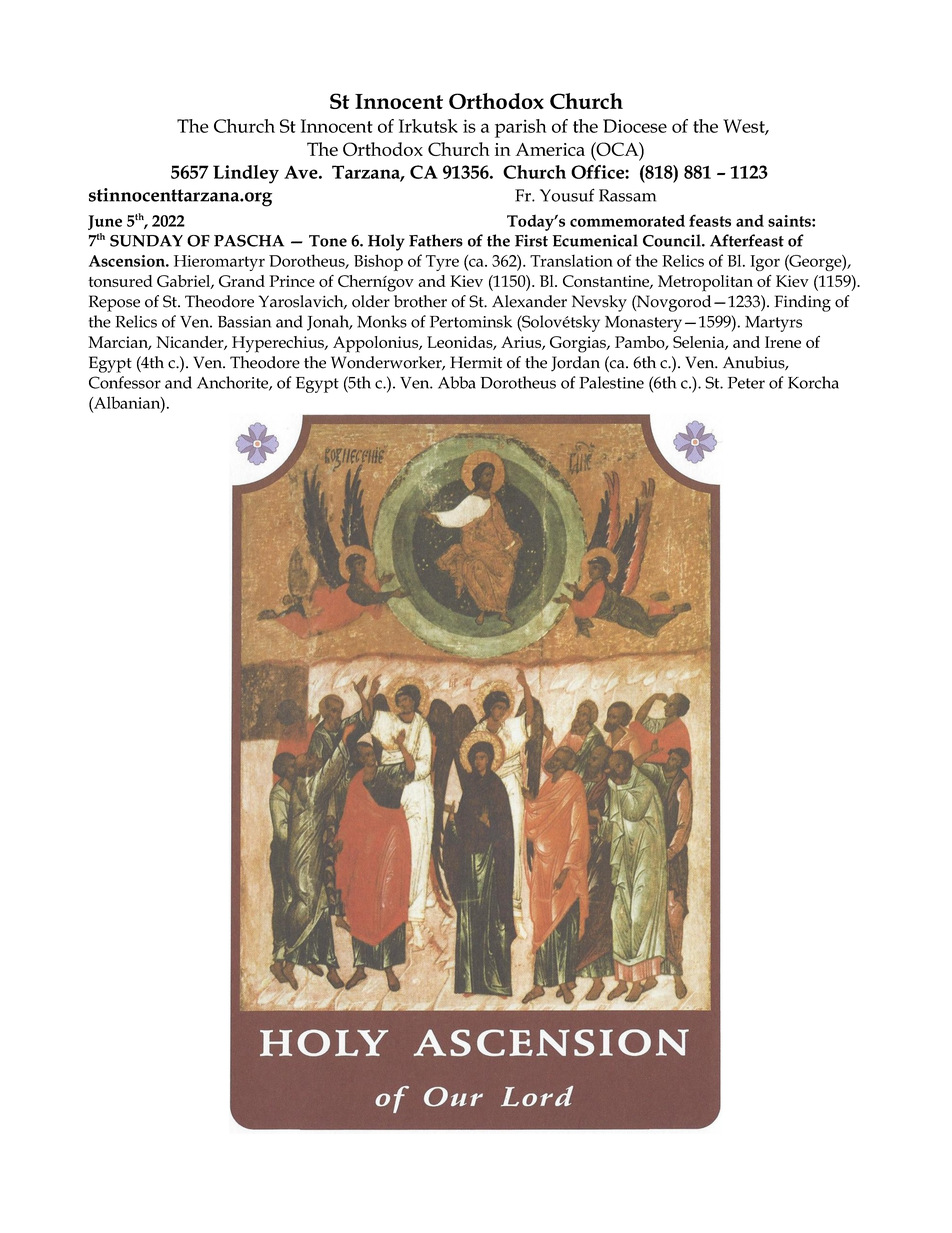 This screenshot has height=1233, width=952. Describe the element at coordinates (521, 128) in the screenshot. I see `parish` at that location.
